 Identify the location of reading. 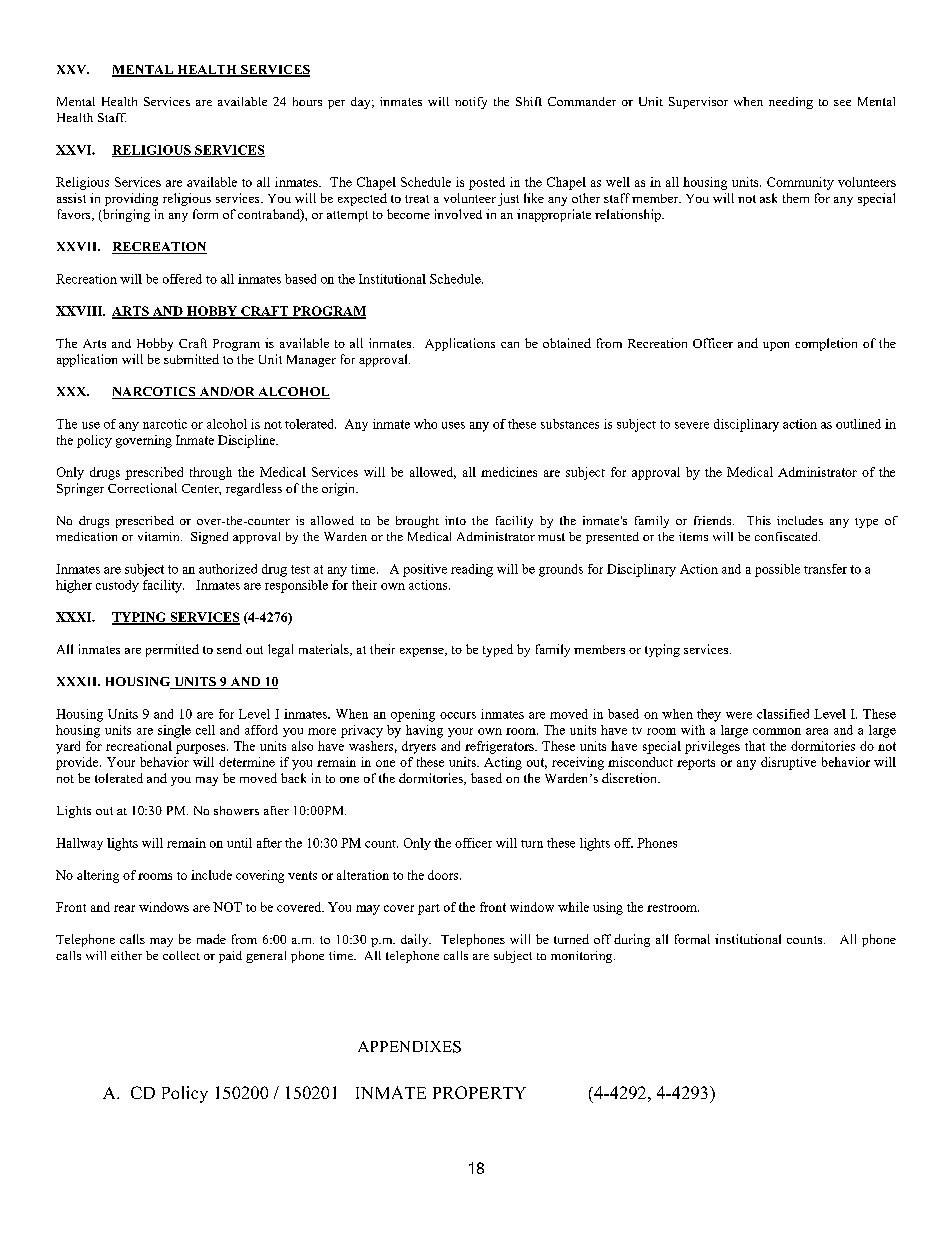
(472, 570).
